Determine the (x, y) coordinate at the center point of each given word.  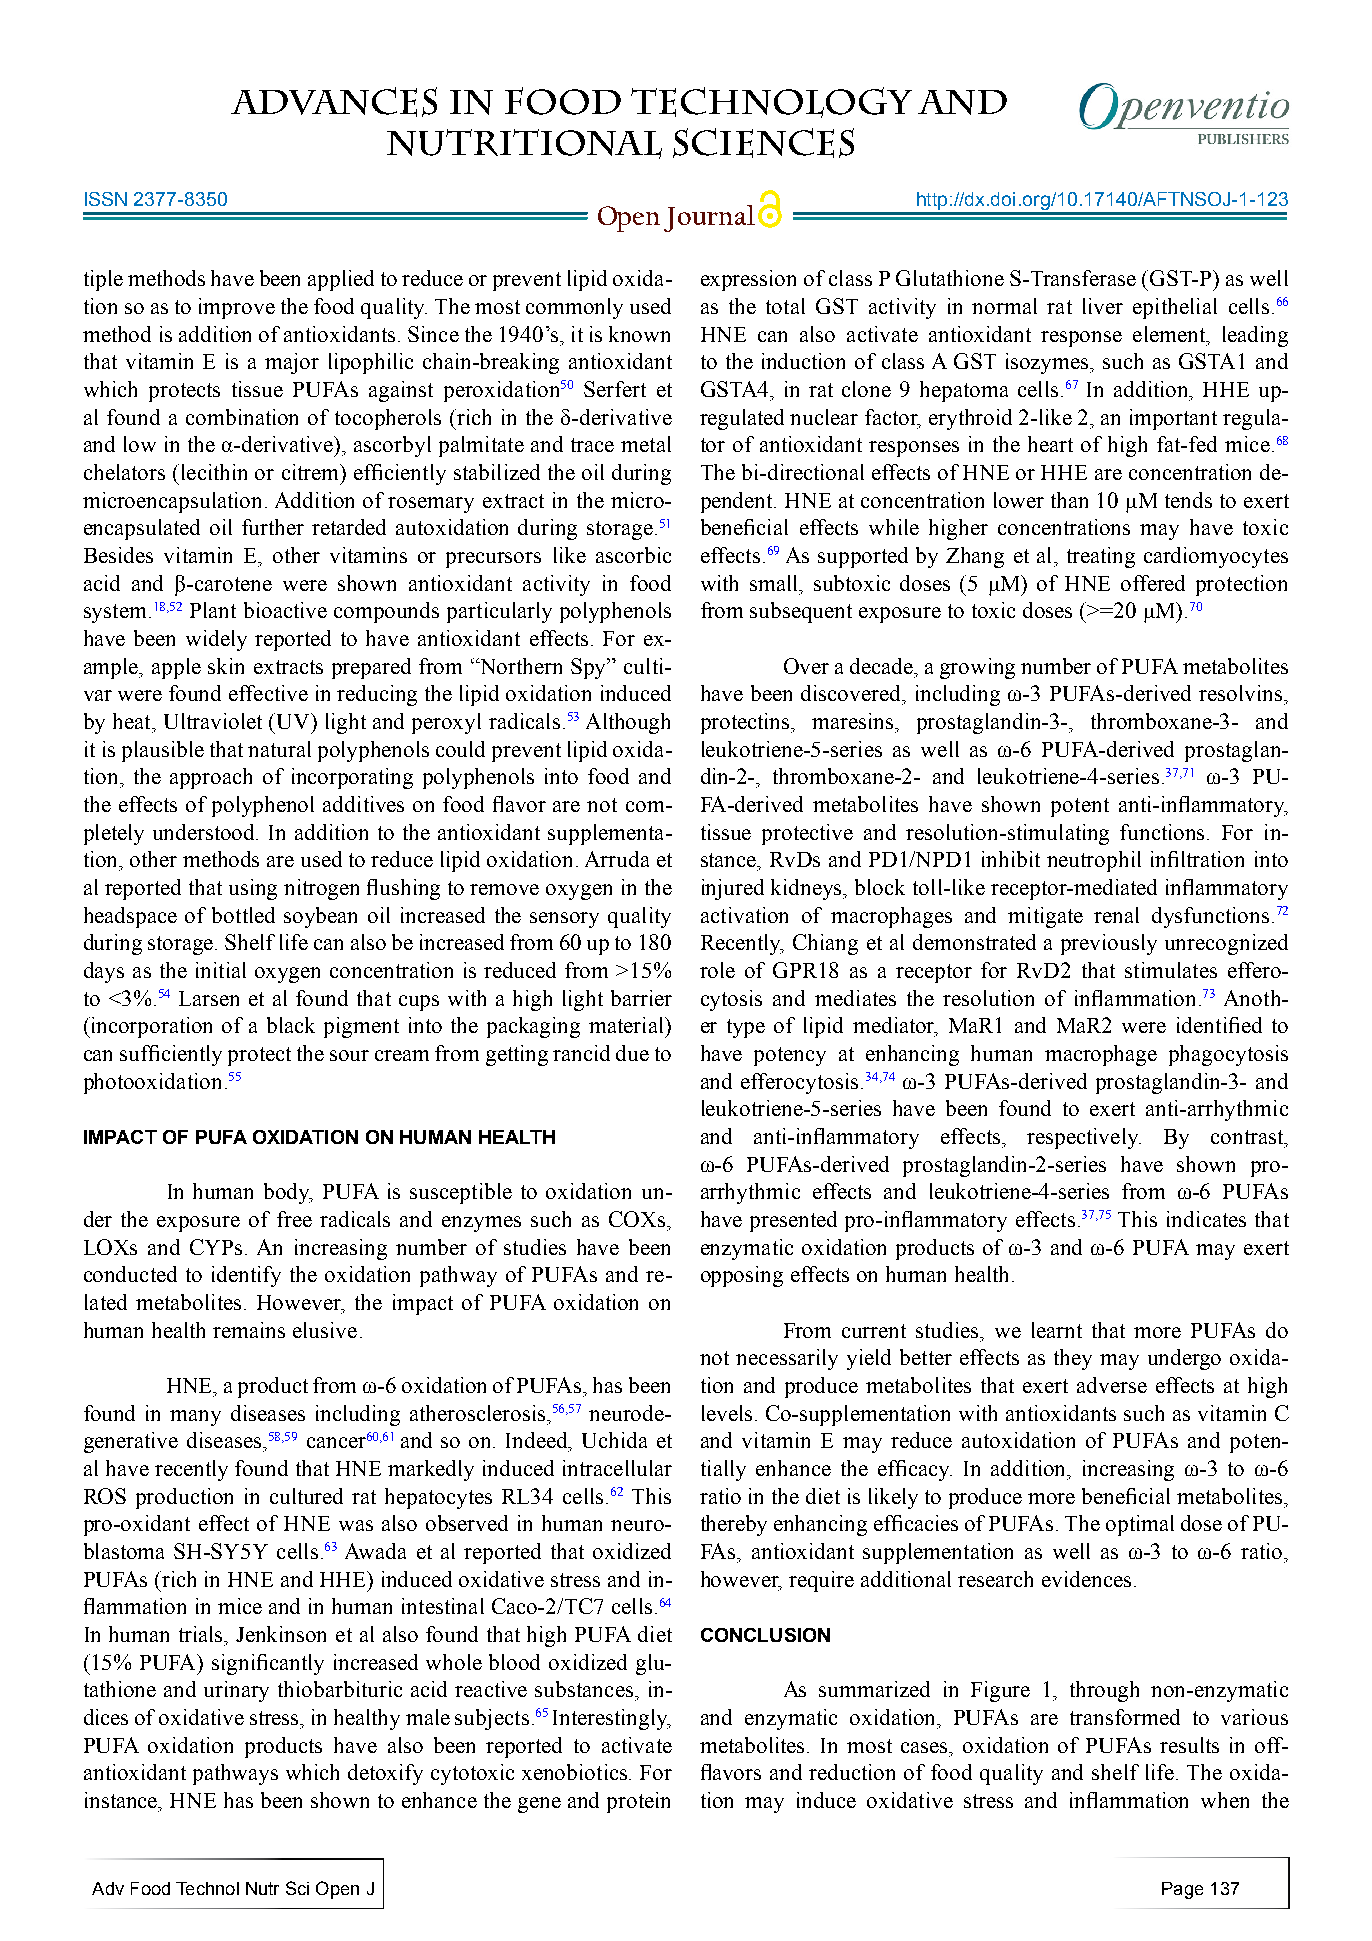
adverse (1112, 1385)
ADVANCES (334, 102)
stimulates (1171, 970)
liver (1103, 306)
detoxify (385, 1774)
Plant (213, 610)
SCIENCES (763, 143)
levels (727, 1413)
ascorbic (633, 555)
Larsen (209, 998)
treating (1101, 557)
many (195, 1418)
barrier (641, 998)
